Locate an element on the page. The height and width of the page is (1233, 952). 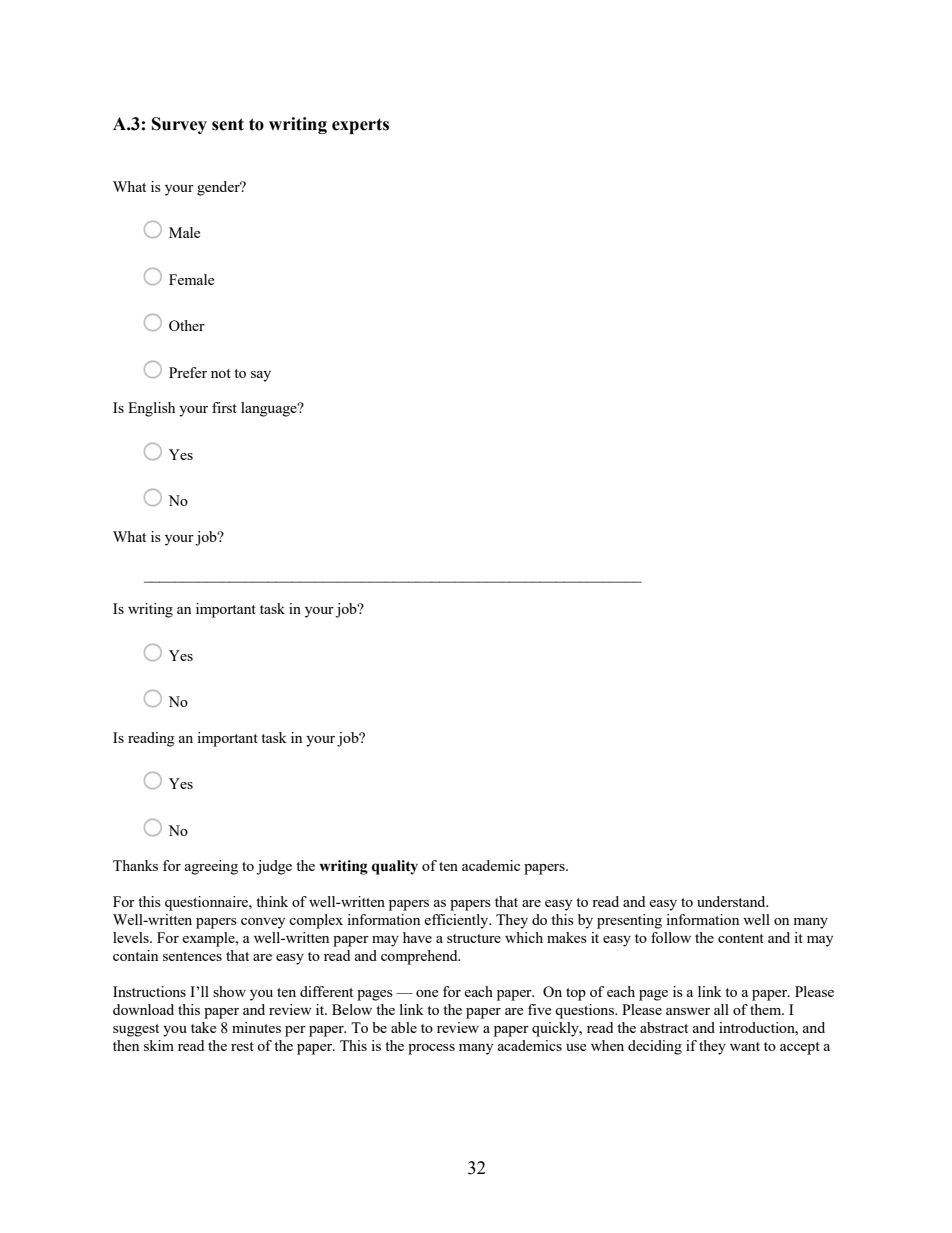
Survey is located at coordinates (179, 125).
